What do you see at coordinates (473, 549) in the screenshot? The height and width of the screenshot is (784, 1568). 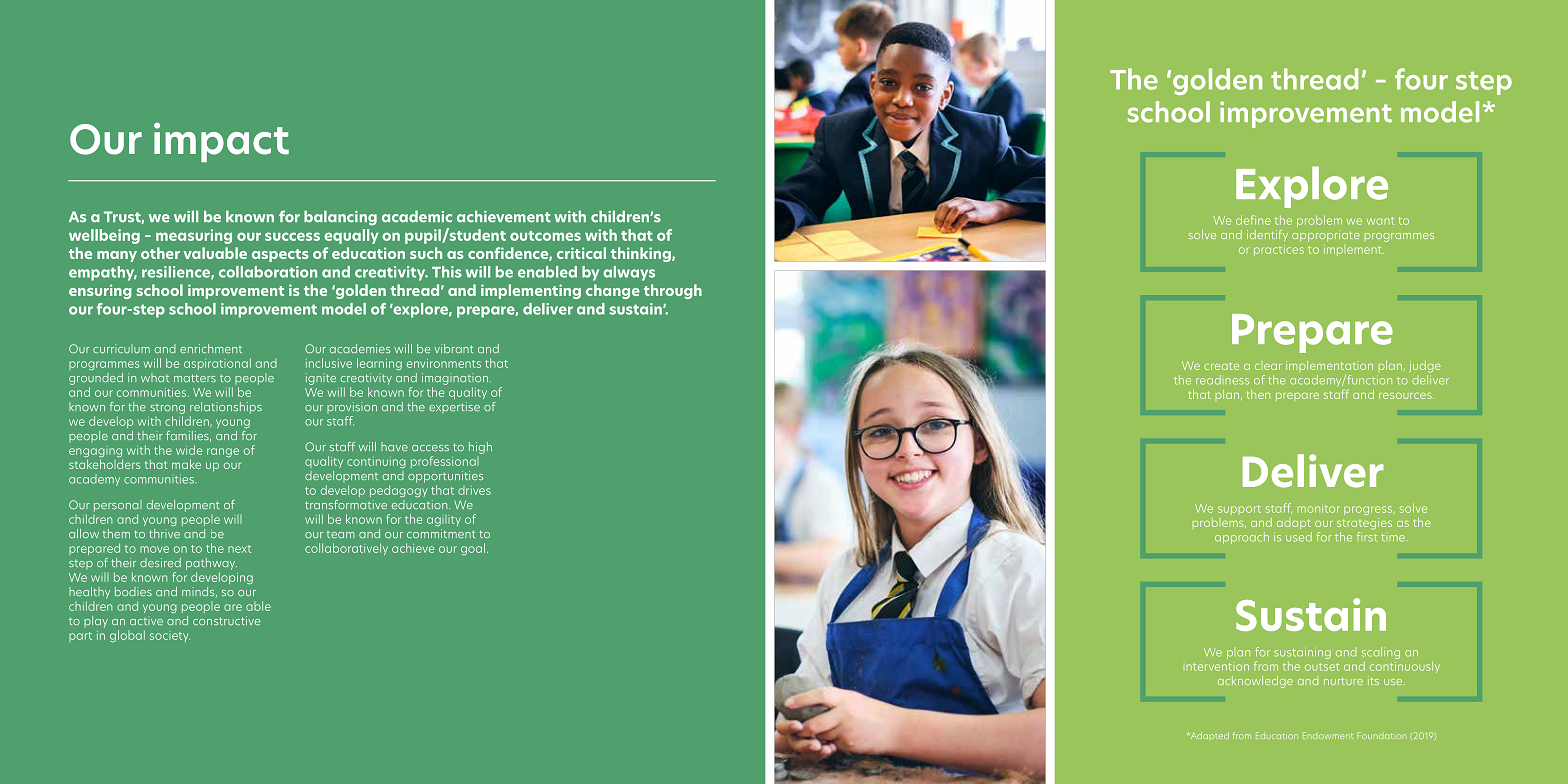 I see `goal` at bounding box center [473, 549].
